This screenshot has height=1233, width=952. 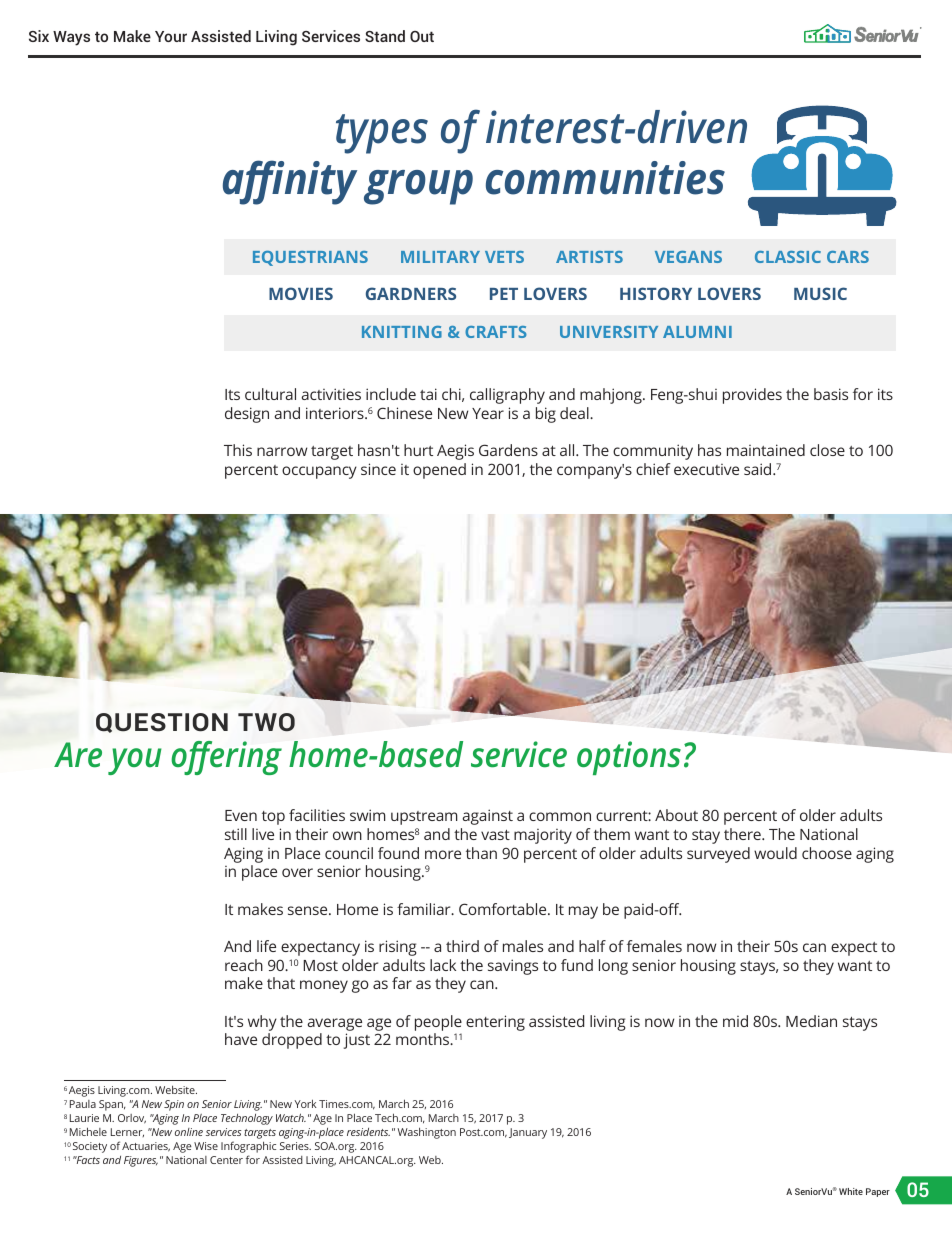 What do you see at coordinates (775, 853) in the screenshot?
I see `would` at bounding box center [775, 853].
